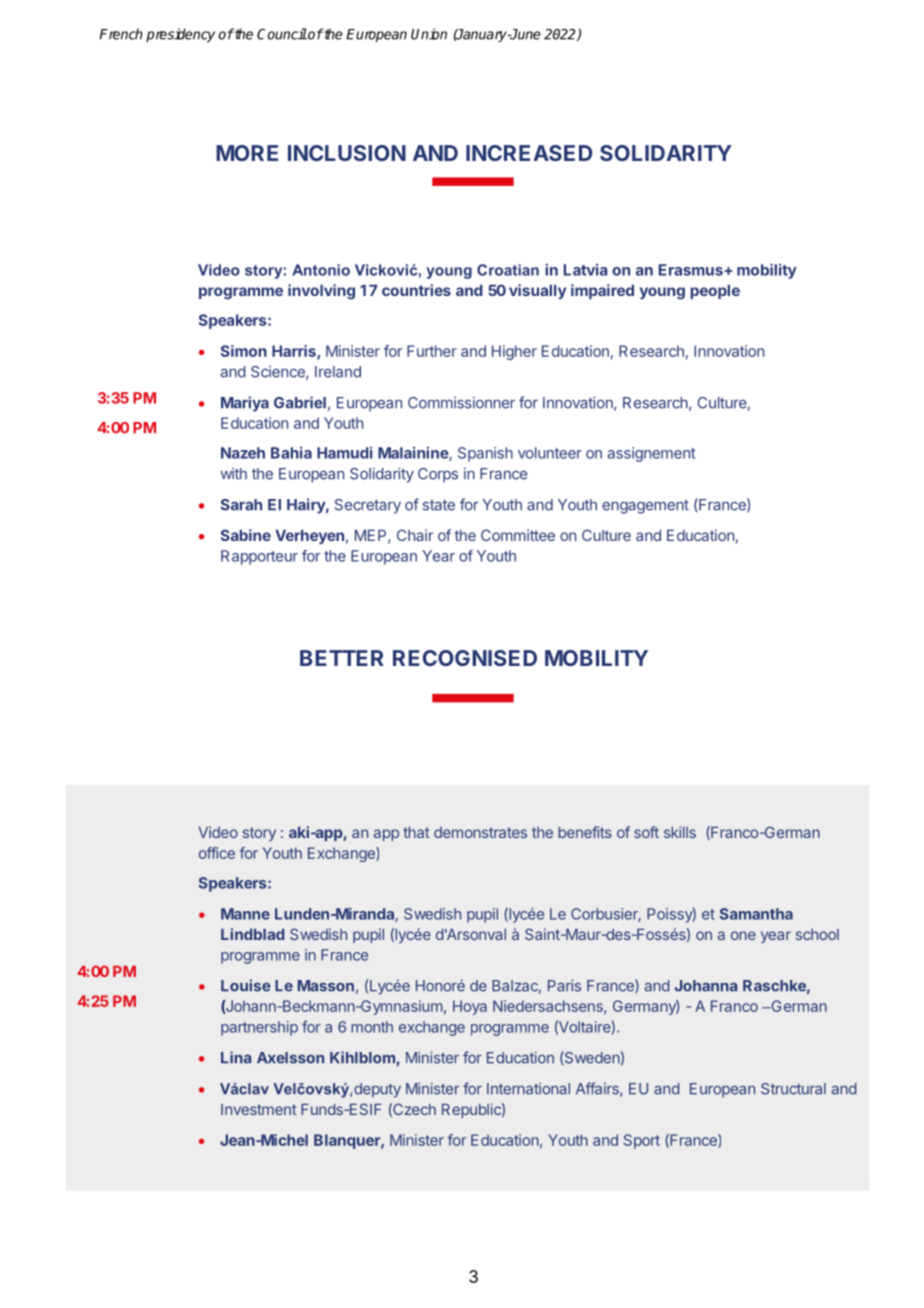 This page has height=1308, width=924. I want to click on Union, so click(429, 34).
